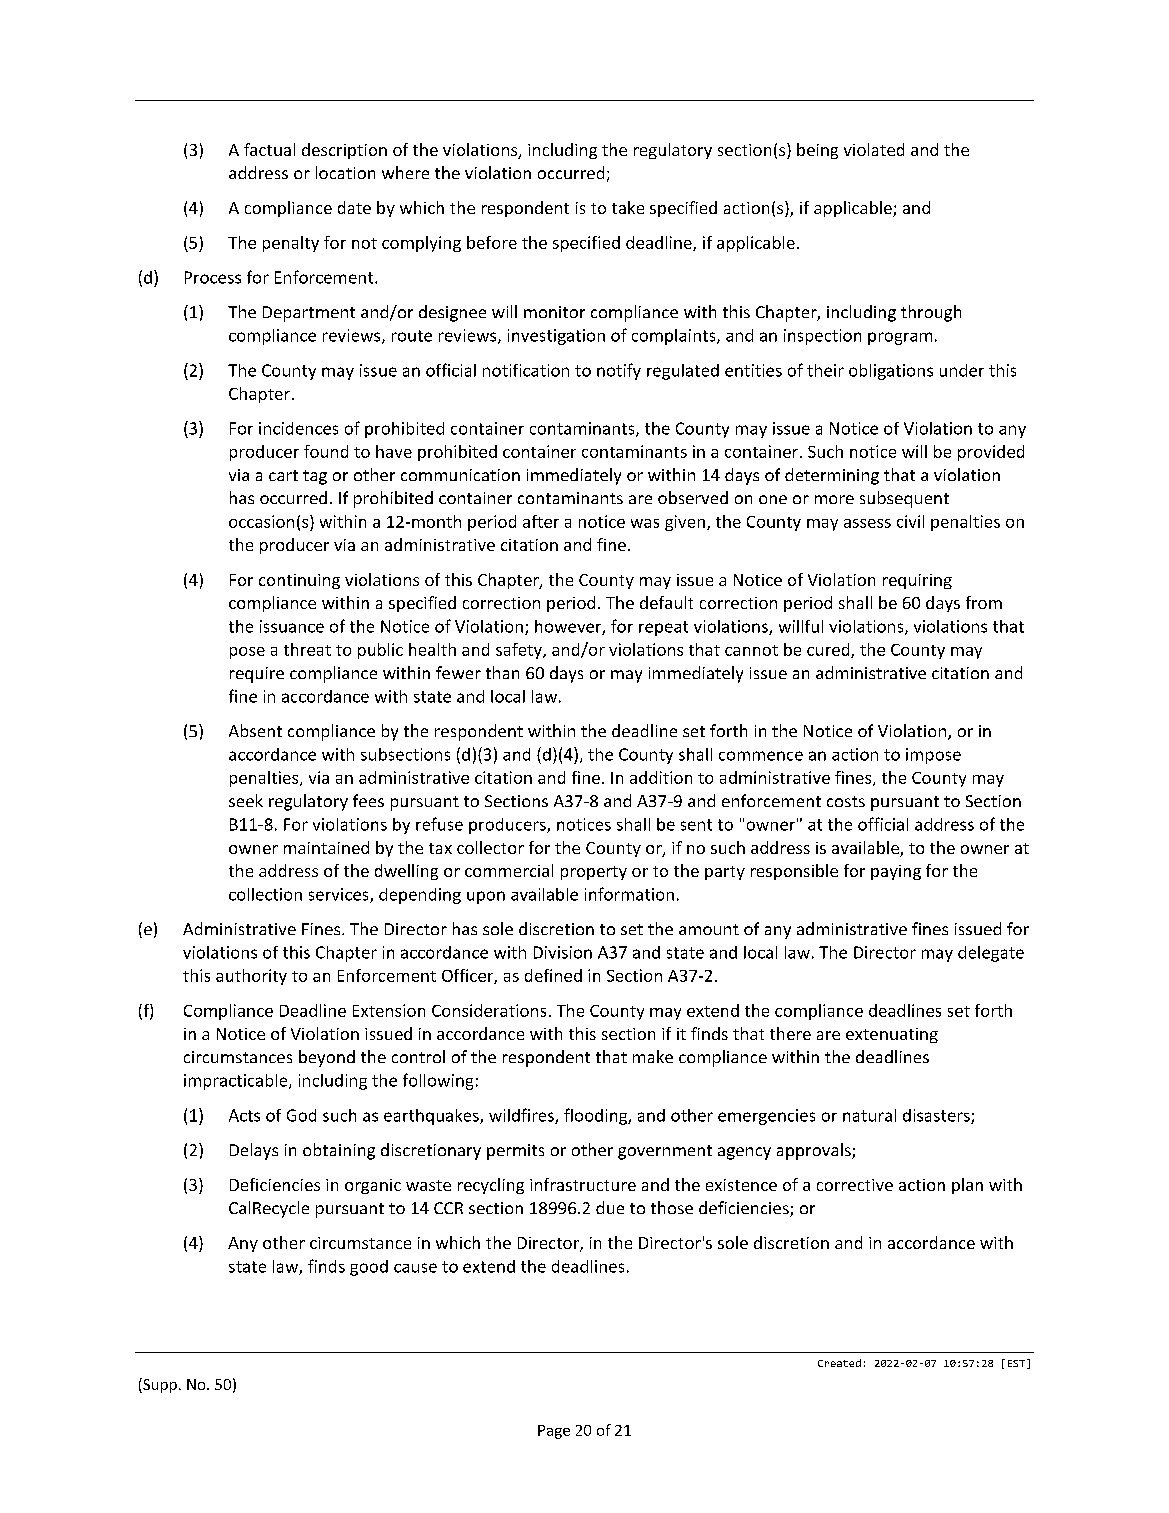  What do you see at coordinates (874, 149) in the screenshot?
I see `violated` at bounding box center [874, 149].
